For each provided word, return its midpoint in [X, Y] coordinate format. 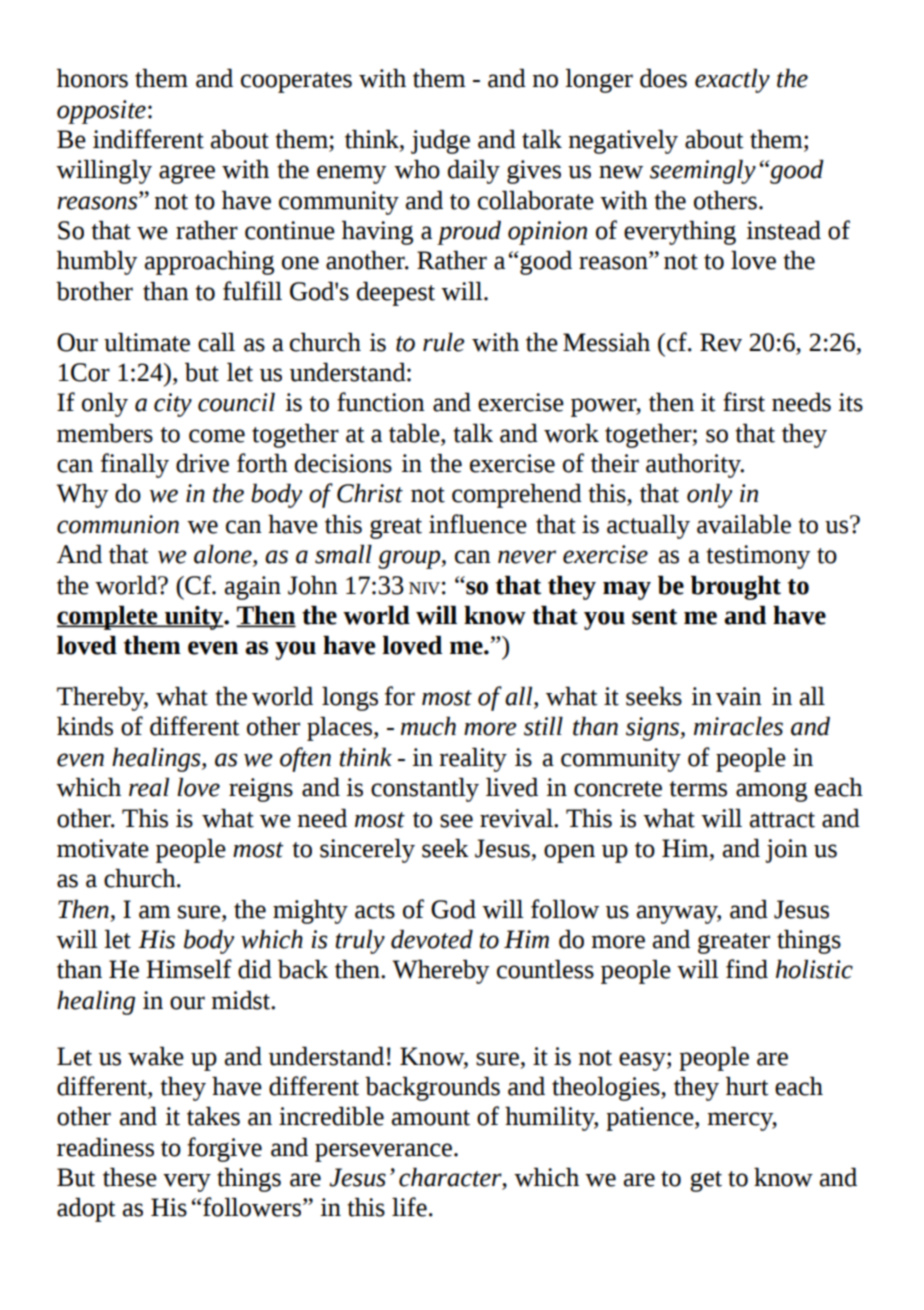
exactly [732, 81]
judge [440, 142]
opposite [101, 112]
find [747, 969]
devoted [432, 939]
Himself [189, 969]
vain [739, 696]
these [130, 1177]
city [173, 405]
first [744, 402]
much [428, 726]
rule [444, 342]
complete [108, 618]
